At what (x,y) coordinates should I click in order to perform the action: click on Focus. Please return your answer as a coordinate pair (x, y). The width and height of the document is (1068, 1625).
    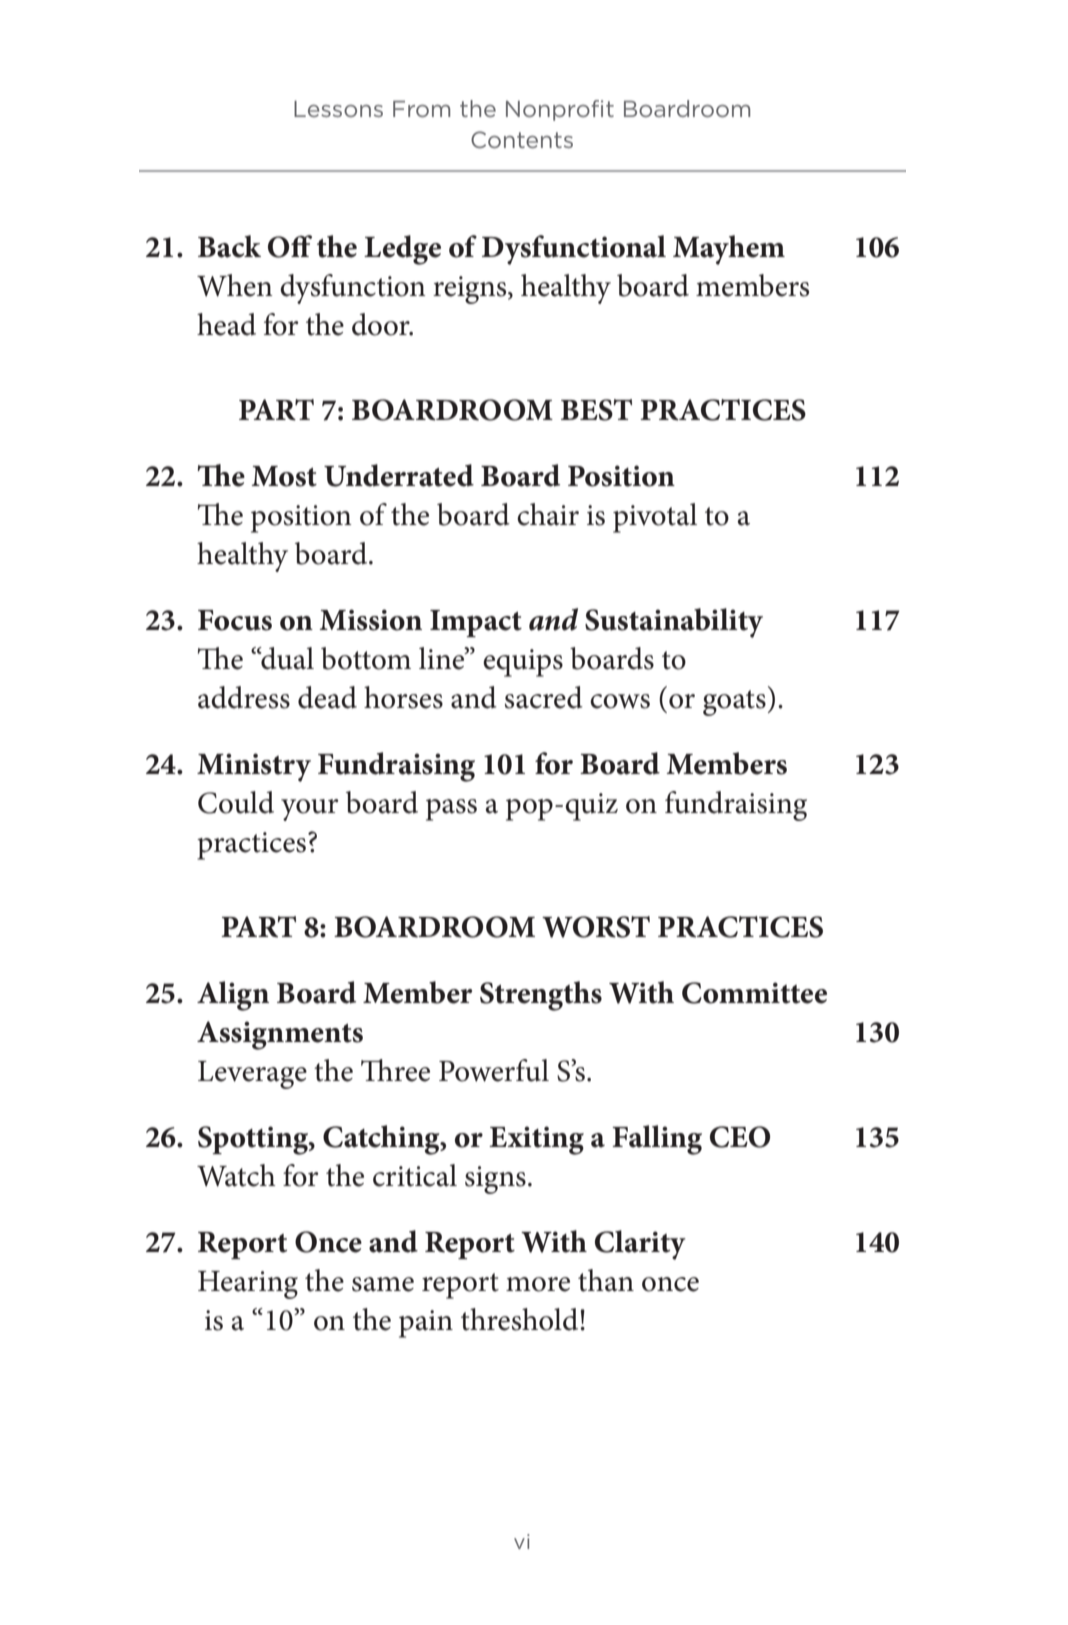
    Looking at the image, I should click on (235, 620).
